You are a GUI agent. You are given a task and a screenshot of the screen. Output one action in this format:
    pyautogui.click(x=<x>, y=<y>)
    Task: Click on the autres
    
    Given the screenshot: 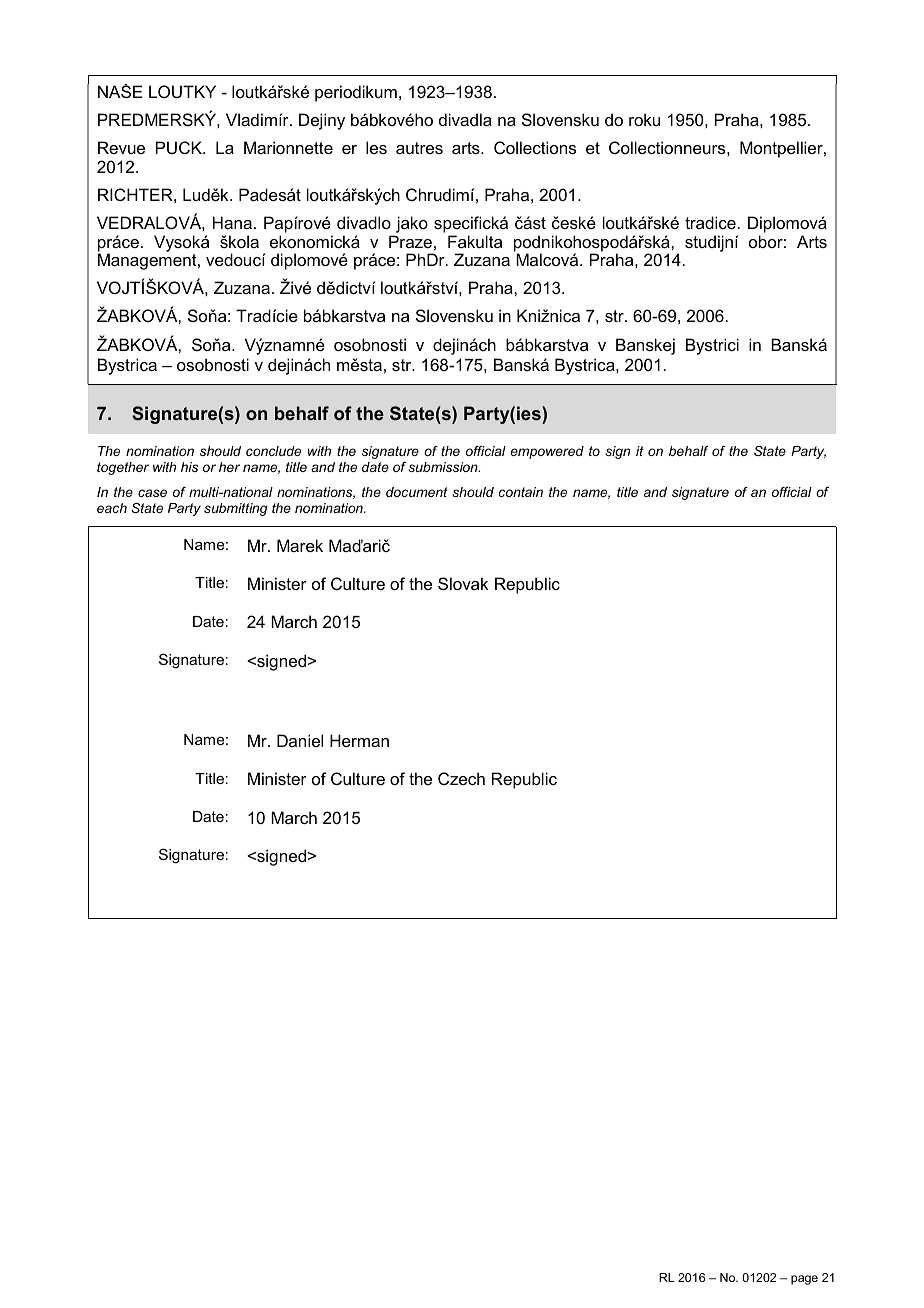 What is the action you would take?
    pyautogui.click(x=419, y=148)
